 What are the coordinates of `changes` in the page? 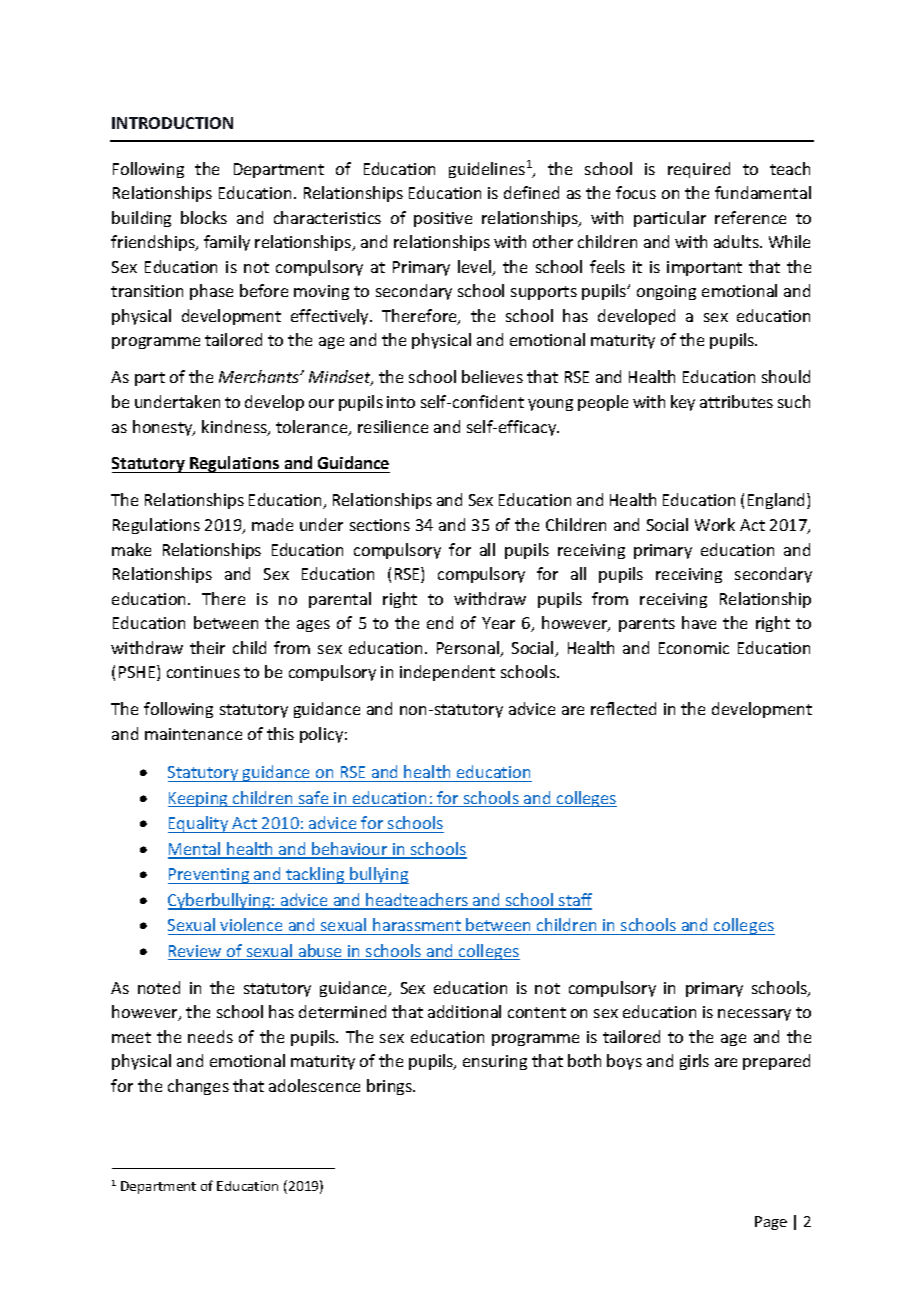 It's located at (198, 1087).
